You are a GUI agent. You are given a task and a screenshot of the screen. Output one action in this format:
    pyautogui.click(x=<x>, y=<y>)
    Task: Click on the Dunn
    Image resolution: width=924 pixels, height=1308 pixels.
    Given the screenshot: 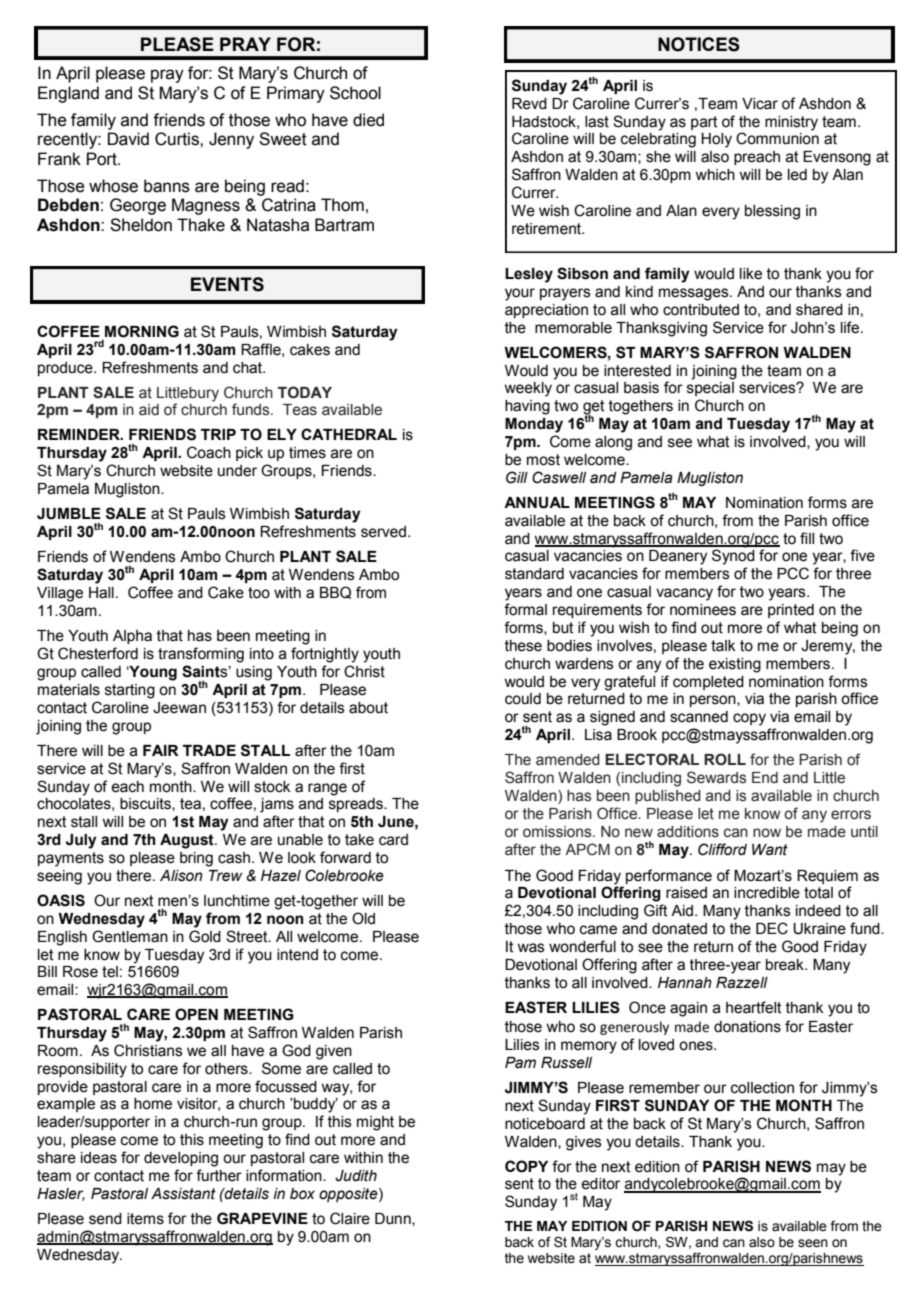 What is the action you would take?
    pyautogui.click(x=394, y=1219)
